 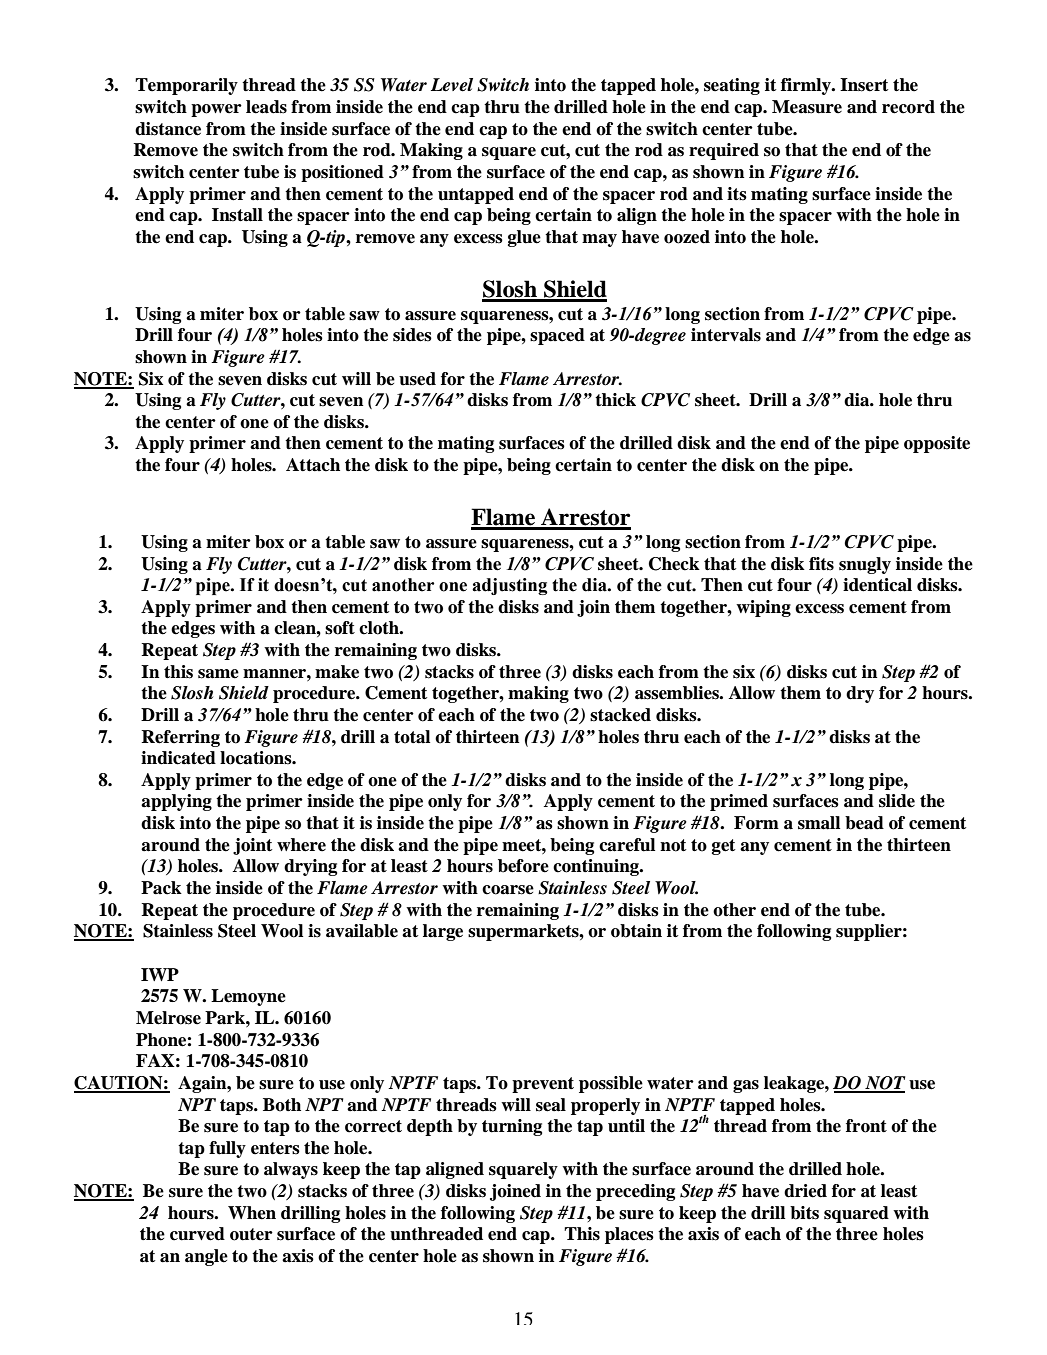 What do you see at coordinates (864, 85) in the image?
I see `Insert` at bounding box center [864, 85].
